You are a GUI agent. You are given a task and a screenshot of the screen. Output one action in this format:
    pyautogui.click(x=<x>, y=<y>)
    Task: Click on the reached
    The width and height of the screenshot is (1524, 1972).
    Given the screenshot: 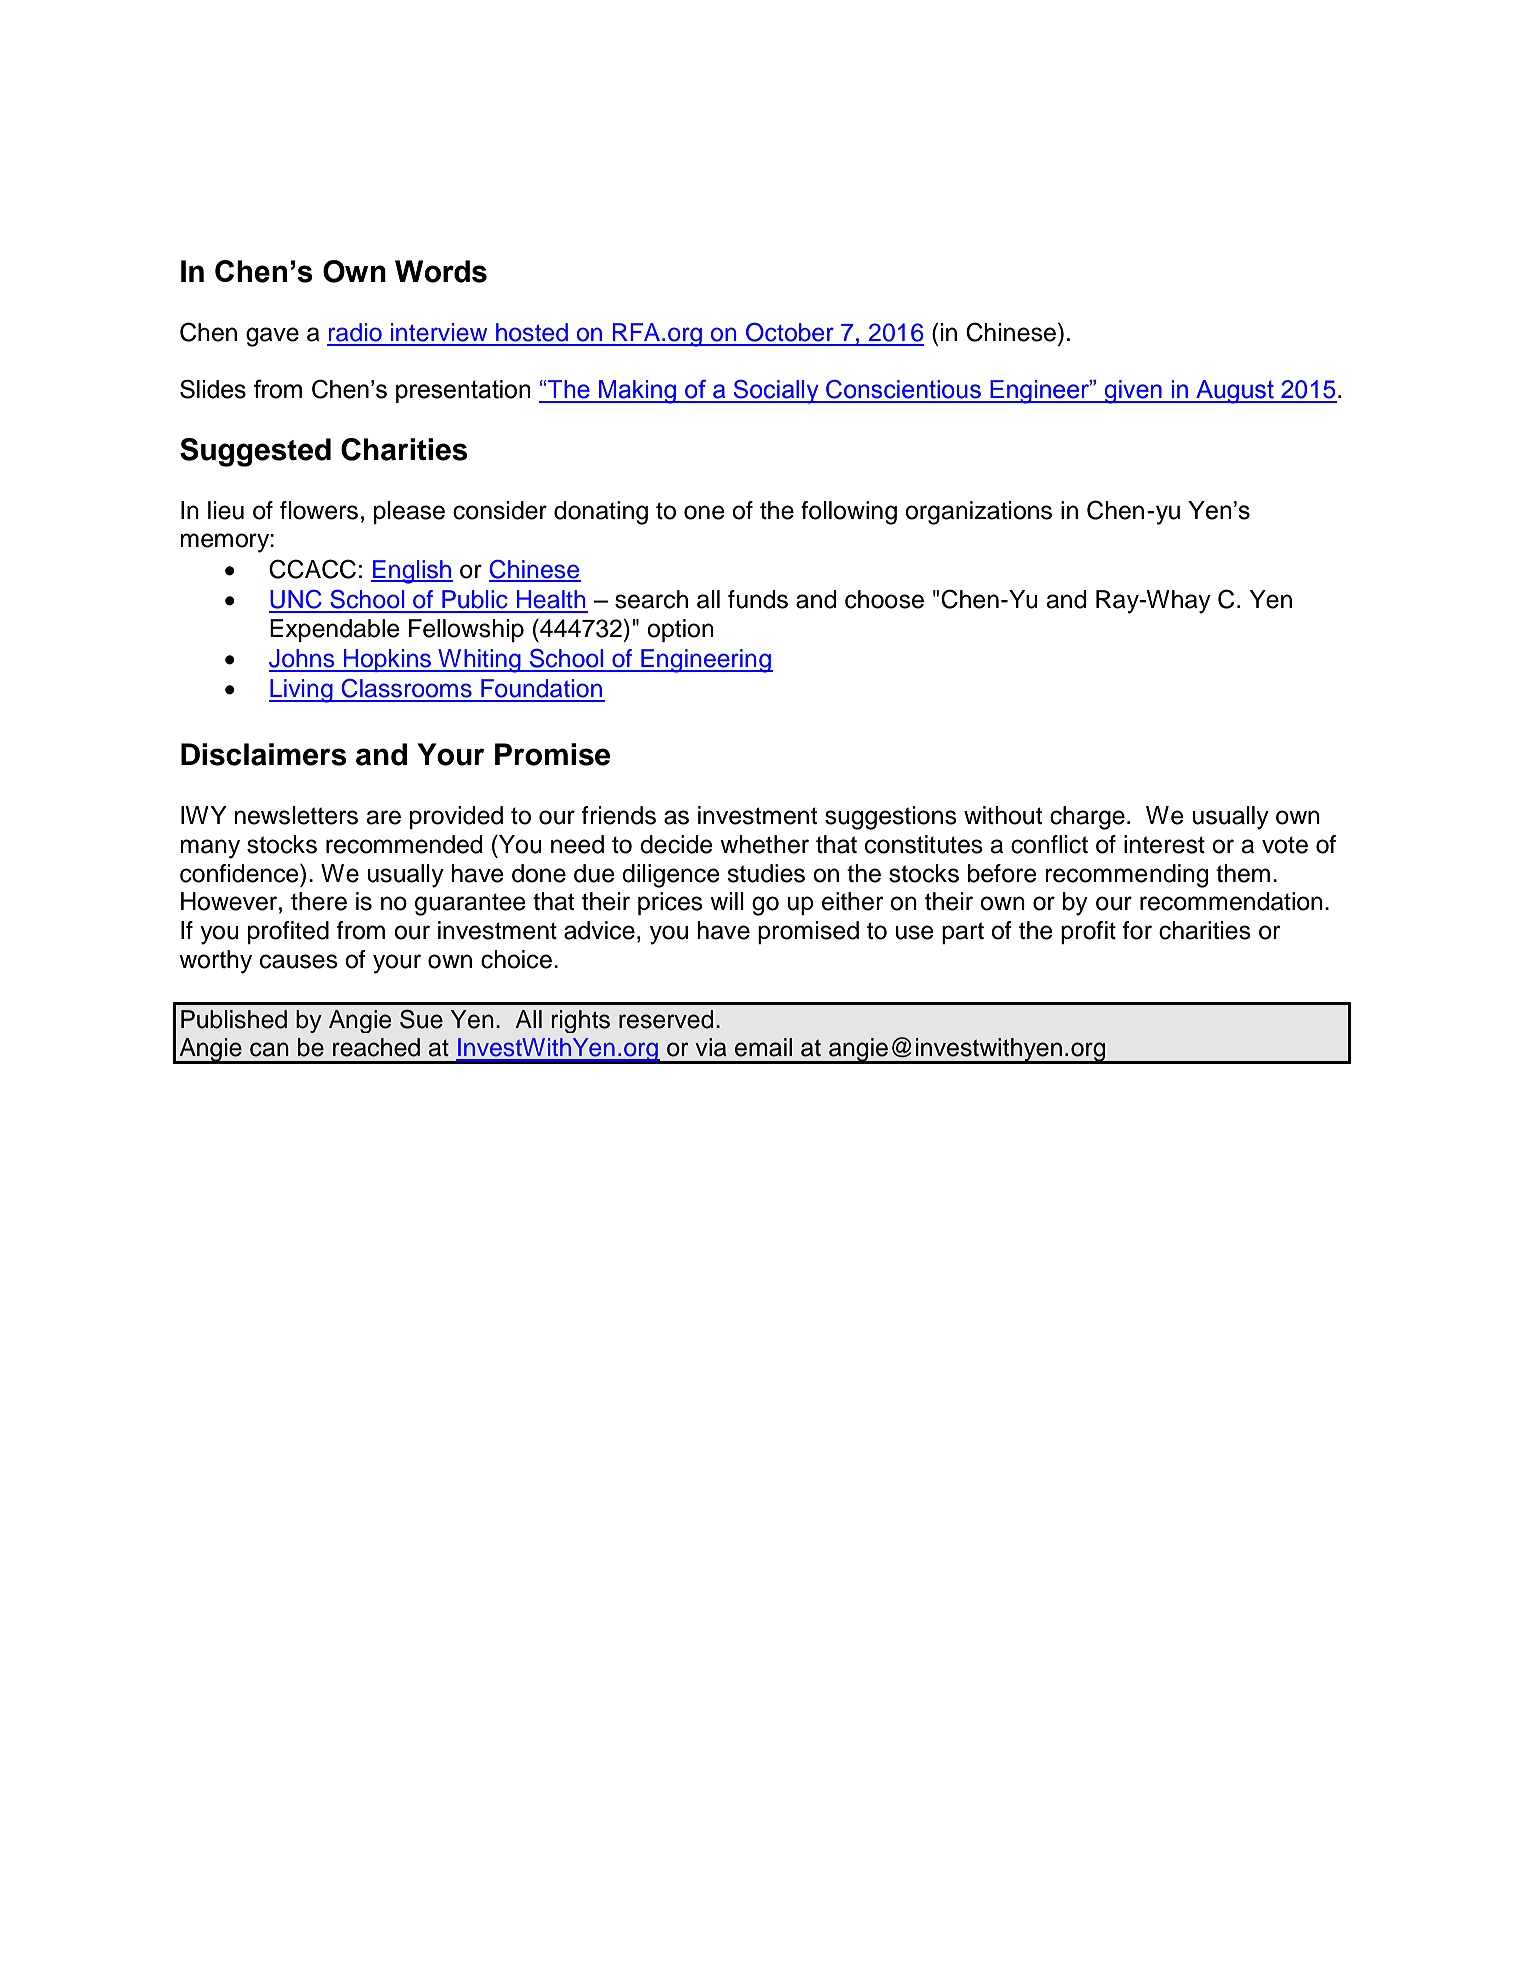 What is the action you would take?
    pyautogui.click(x=376, y=1047)
